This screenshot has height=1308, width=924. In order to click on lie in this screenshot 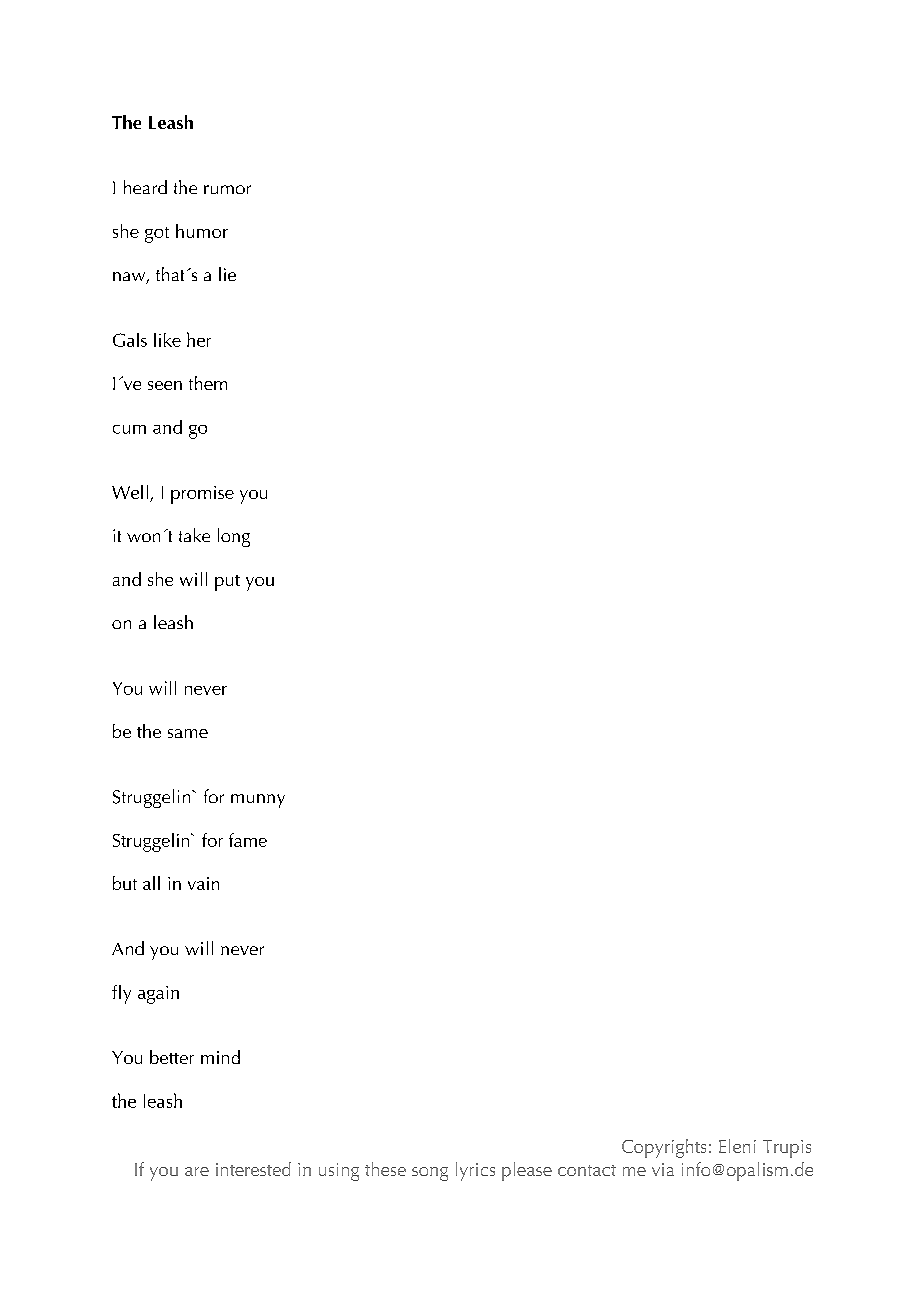, I will do `click(227, 274)`.
